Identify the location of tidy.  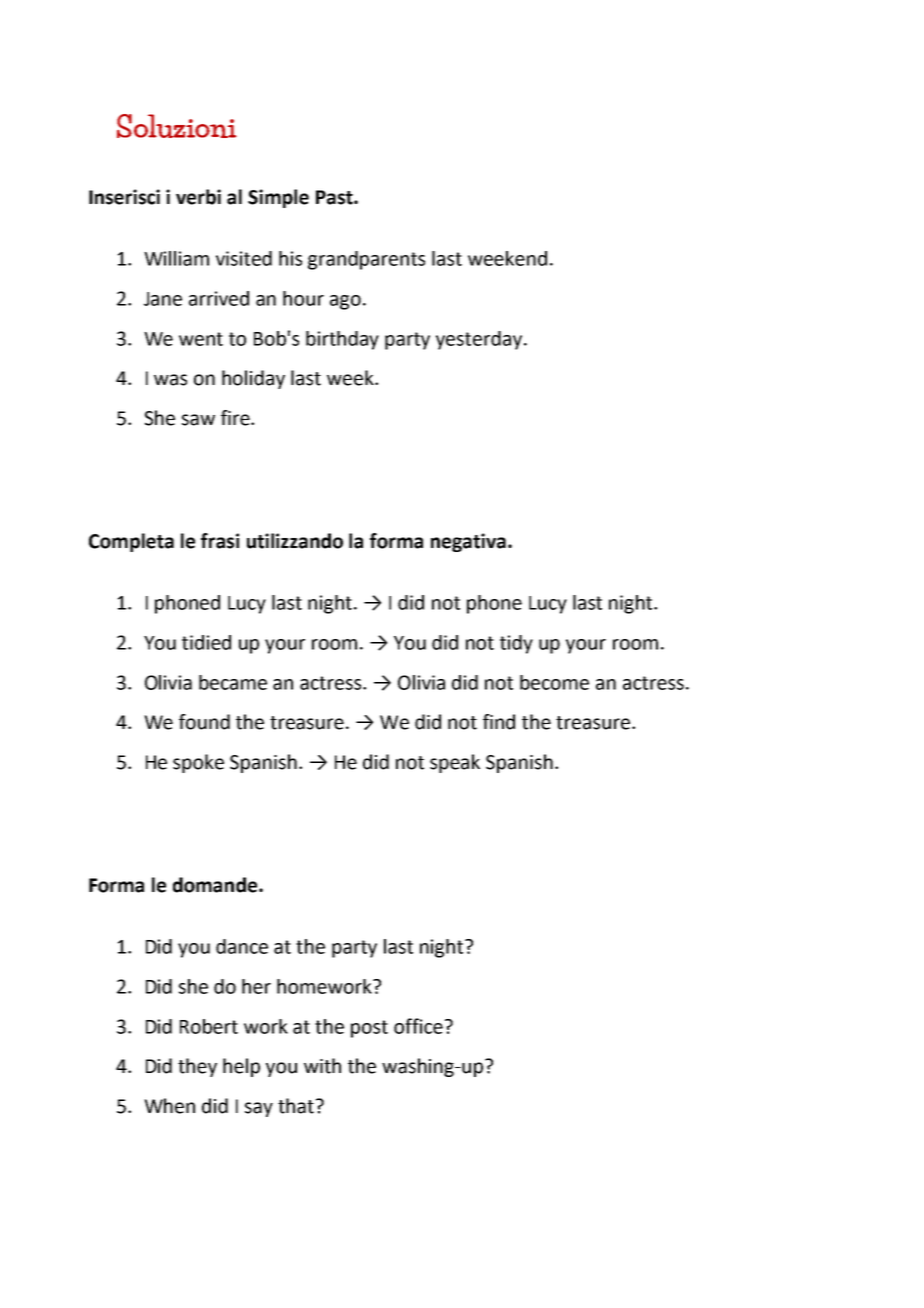
(516, 644).
